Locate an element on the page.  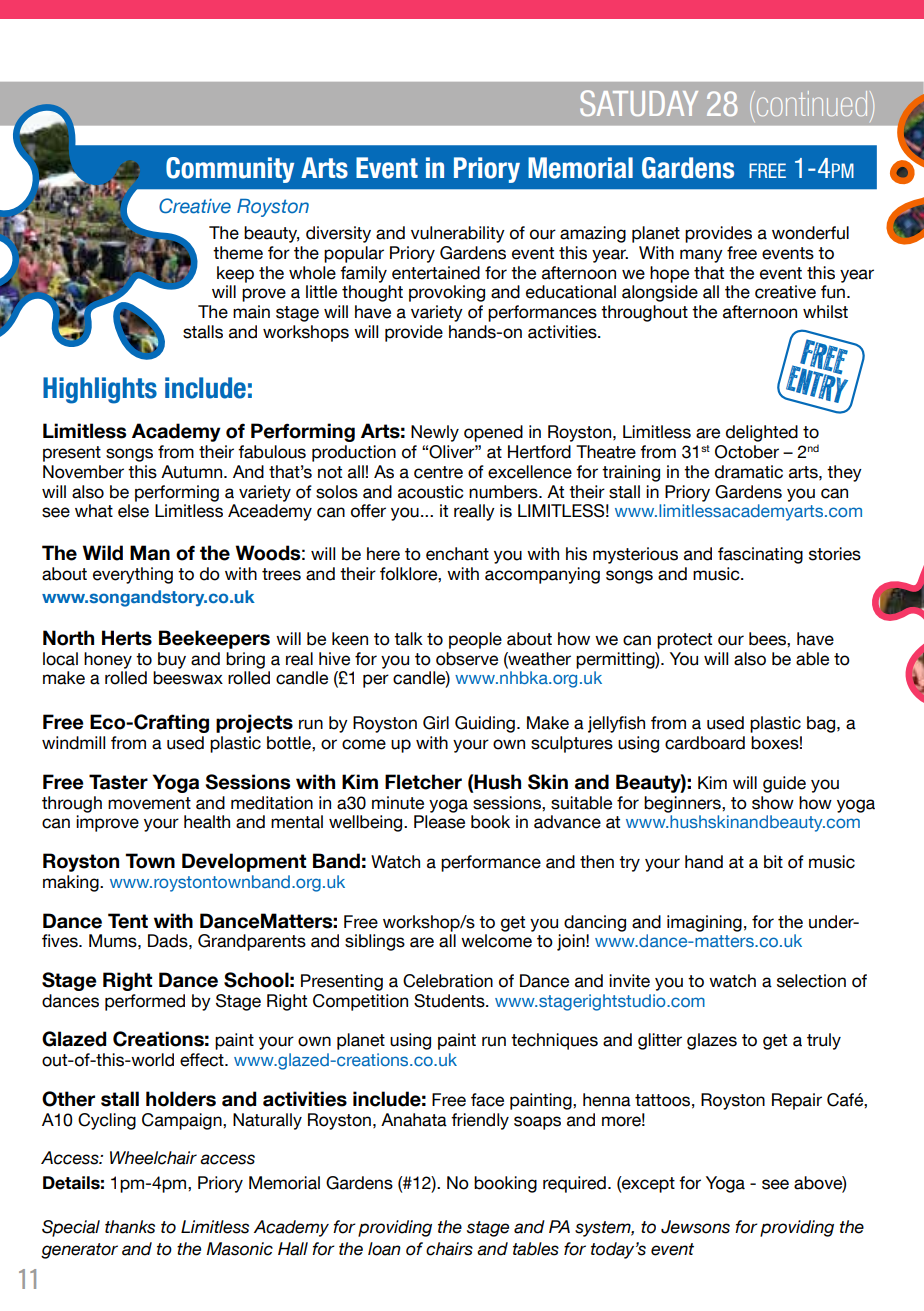
Community is located at coordinates (230, 170).
